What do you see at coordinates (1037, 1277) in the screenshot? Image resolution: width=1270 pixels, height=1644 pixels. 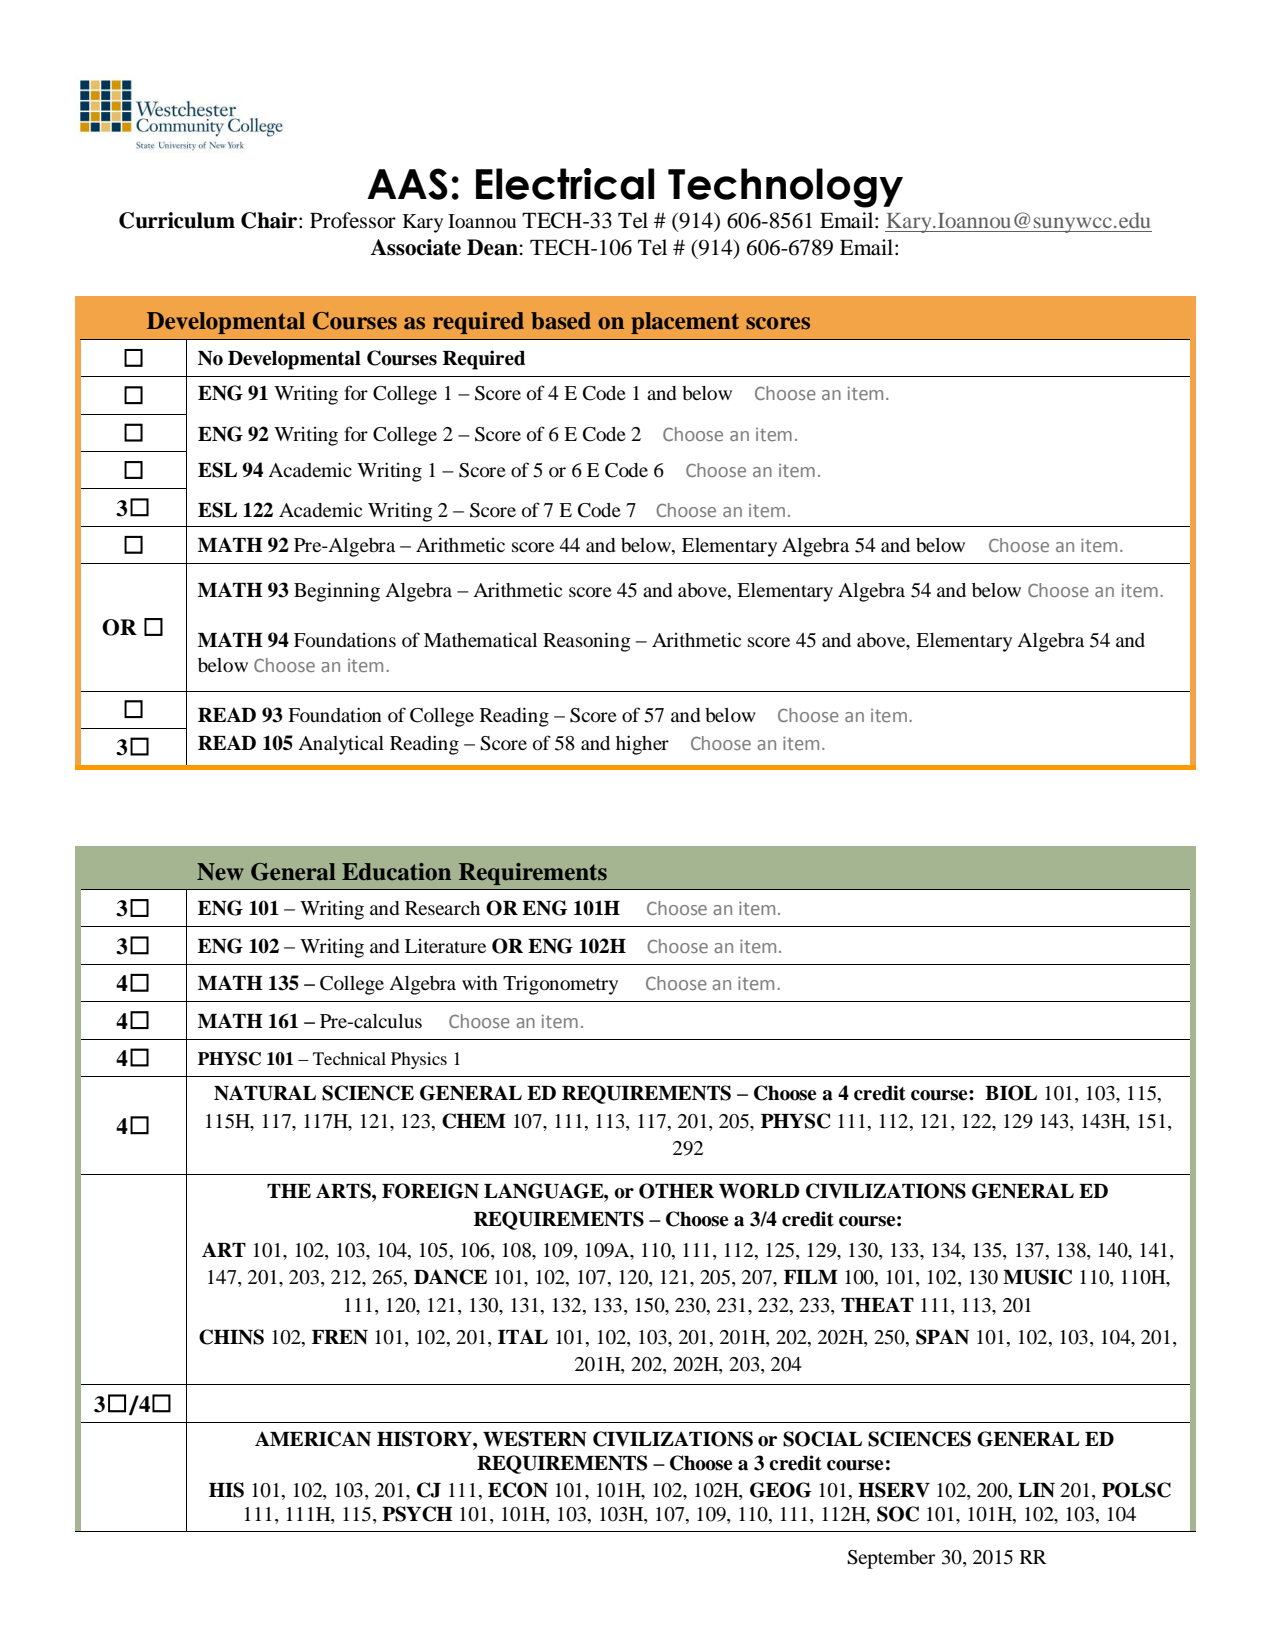 I see `MUSIC` at bounding box center [1037, 1277].
